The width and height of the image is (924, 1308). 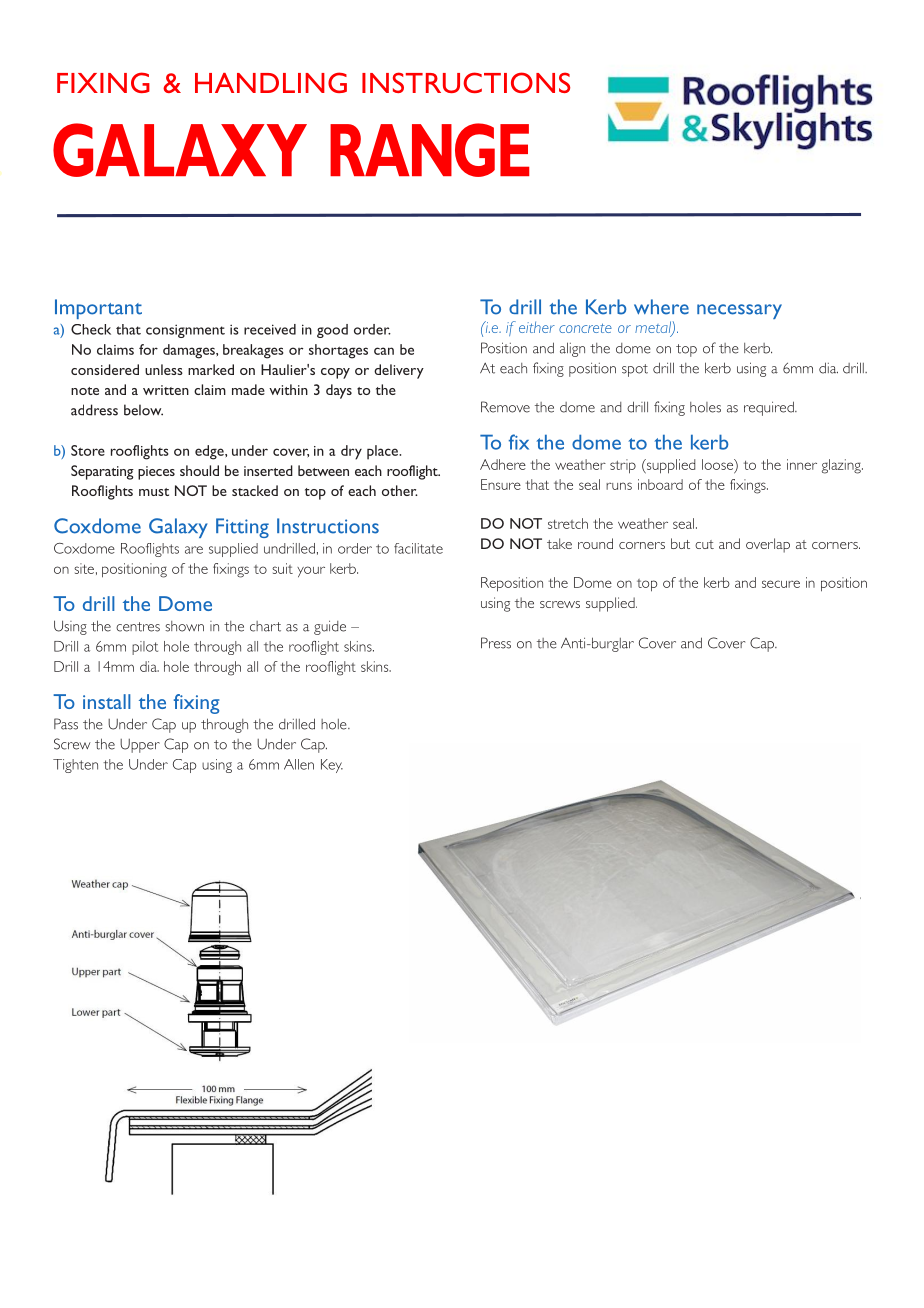 What do you see at coordinates (661, 307) in the image?
I see `where` at bounding box center [661, 307].
